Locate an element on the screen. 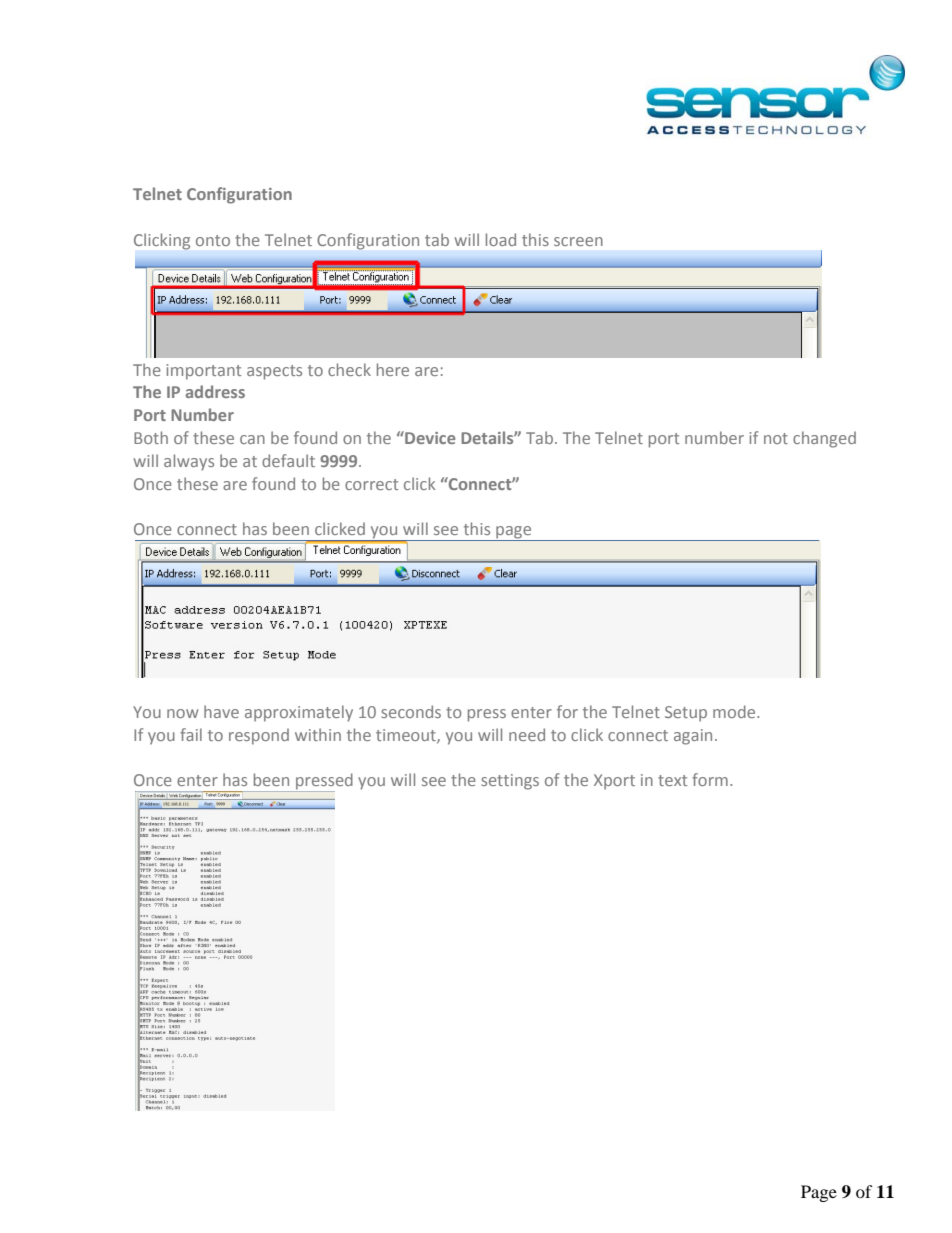  respond is located at coordinates (259, 736).
